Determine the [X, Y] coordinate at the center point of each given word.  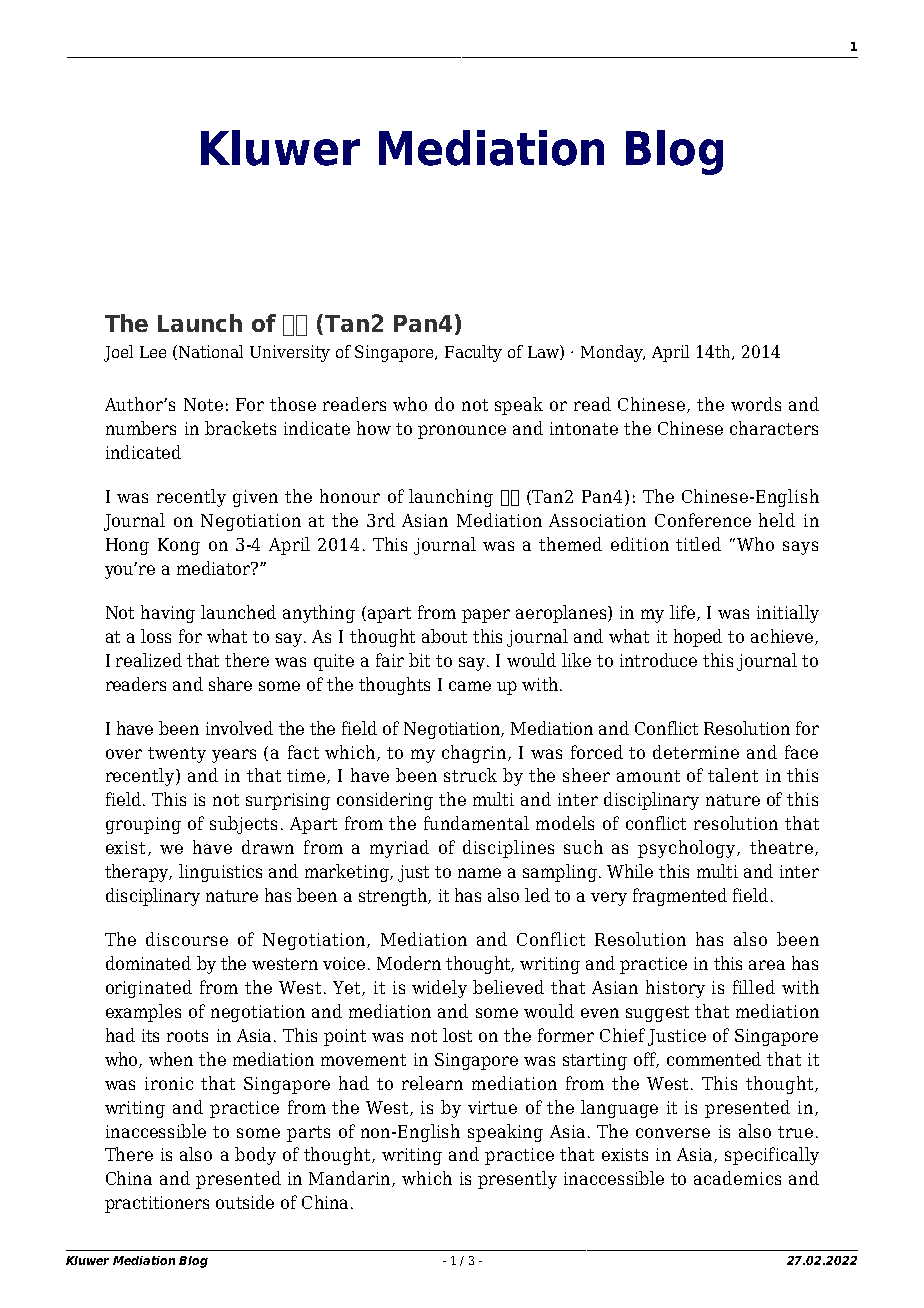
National [211, 351]
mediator [215, 568]
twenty [177, 755]
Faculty [473, 353]
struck [470, 775]
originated [149, 989]
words [756, 404]
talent [733, 775]
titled [698, 544]
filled [754, 987]
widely [439, 989]
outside [245, 1202]
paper [486, 616]
